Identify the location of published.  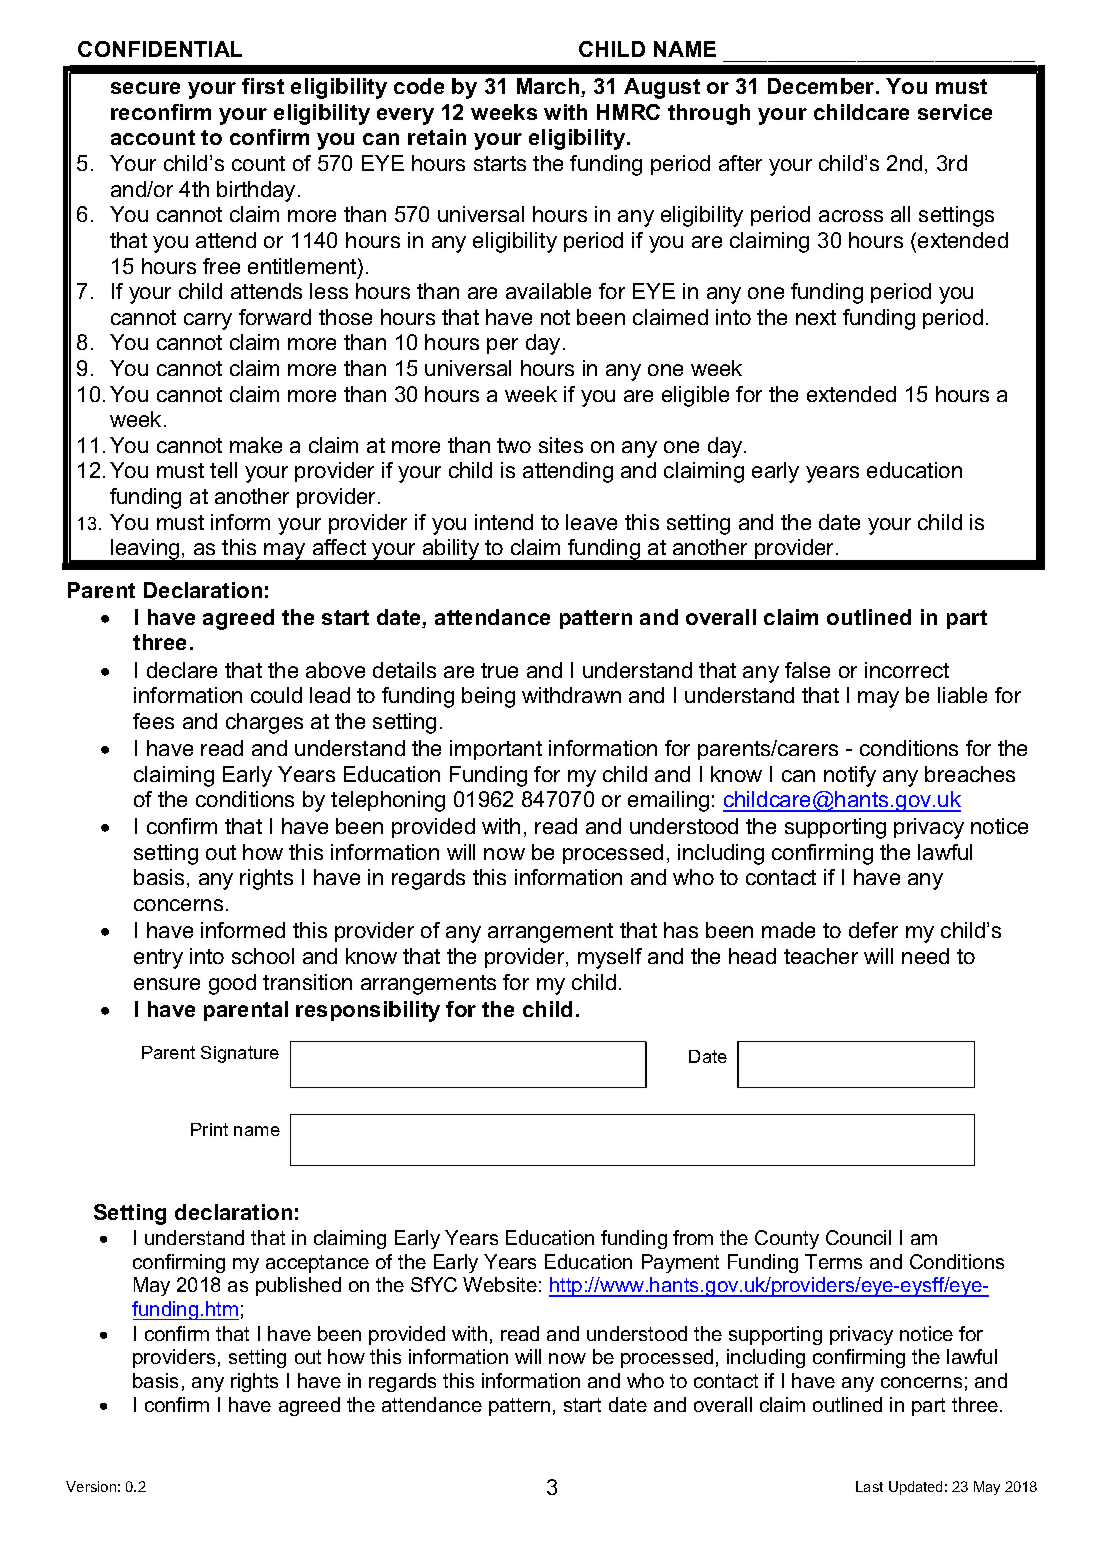
(298, 1286).
